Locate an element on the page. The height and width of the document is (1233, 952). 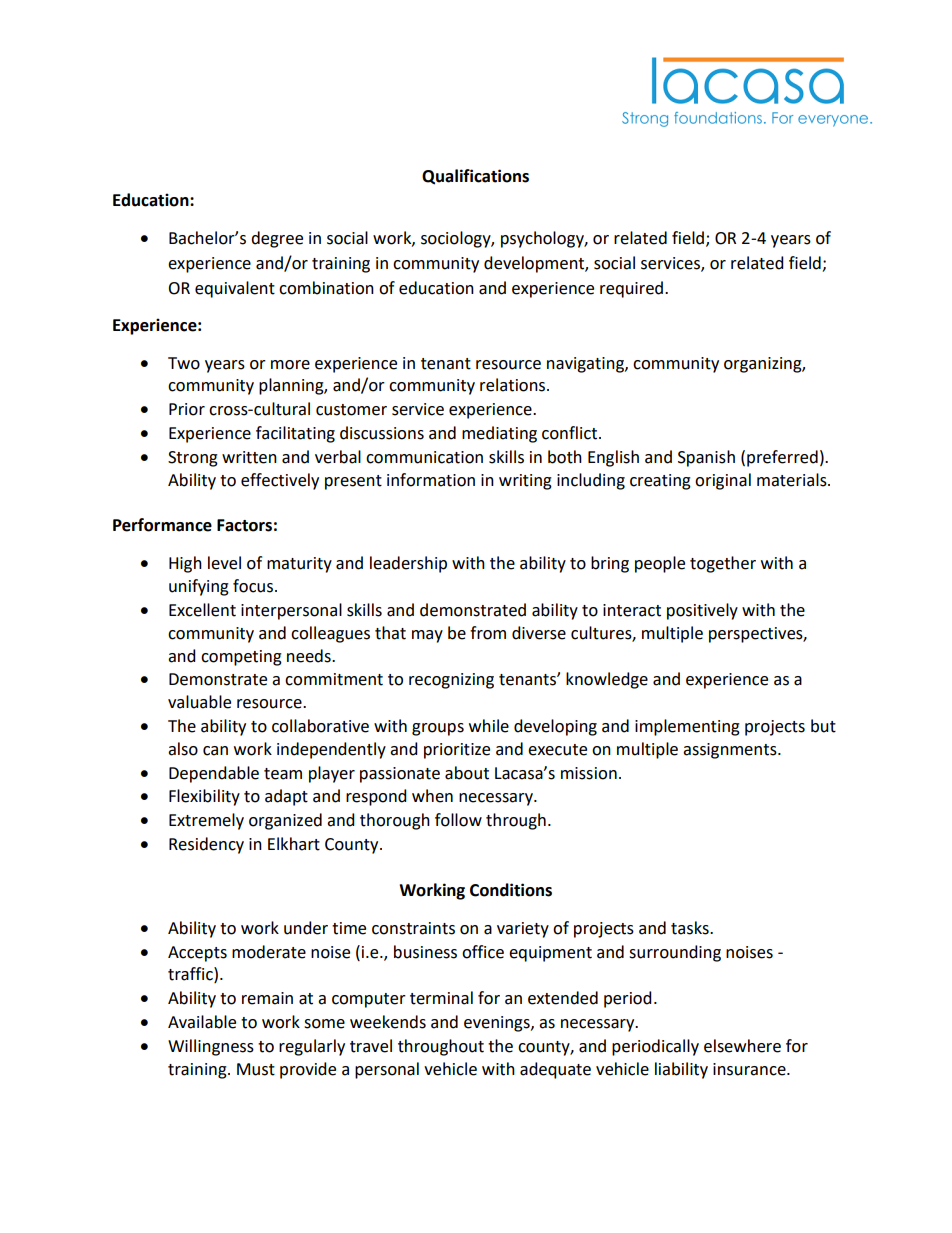
Qualifications is located at coordinates (475, 177).
